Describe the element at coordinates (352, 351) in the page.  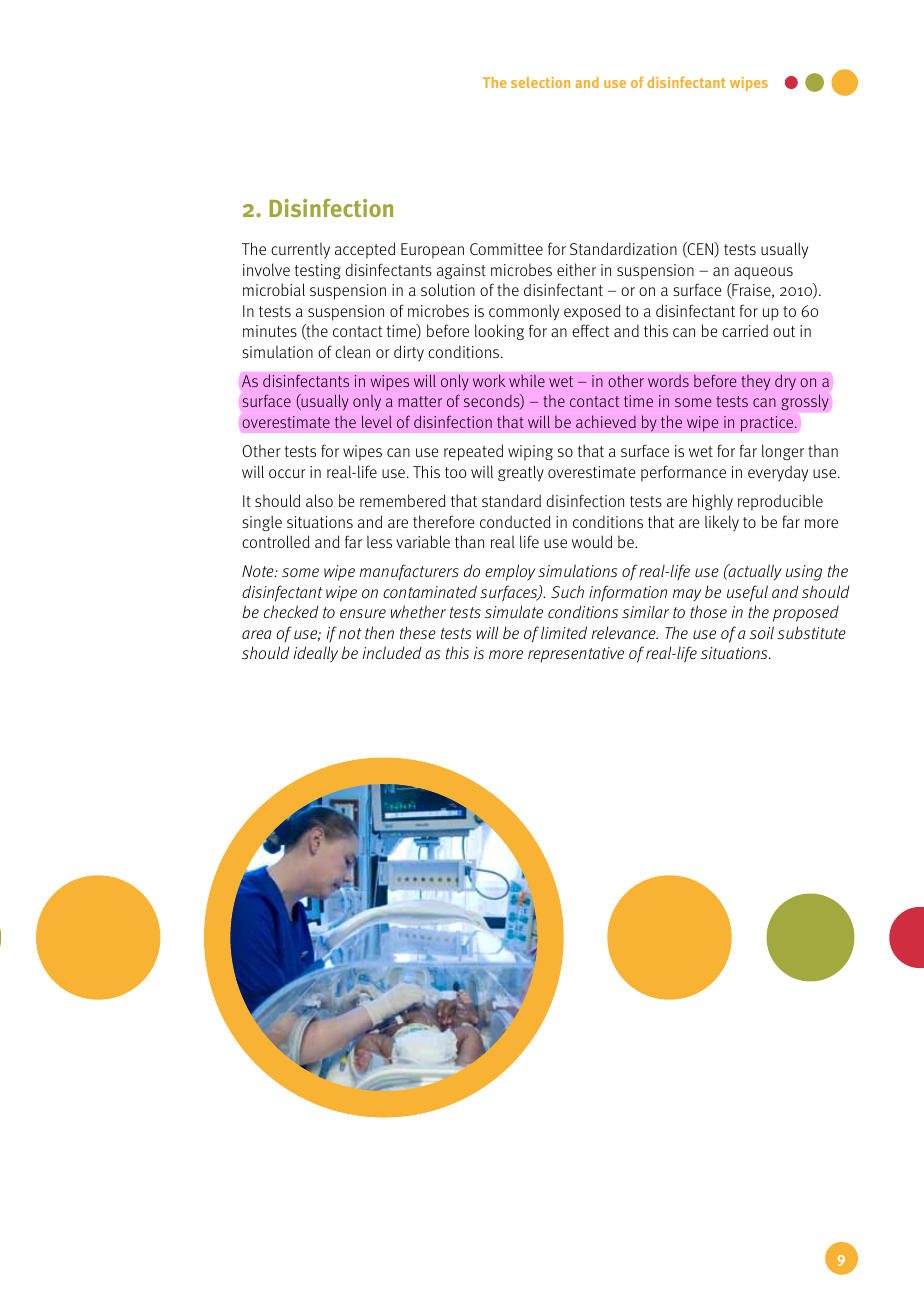
I see `clean` at that location.
